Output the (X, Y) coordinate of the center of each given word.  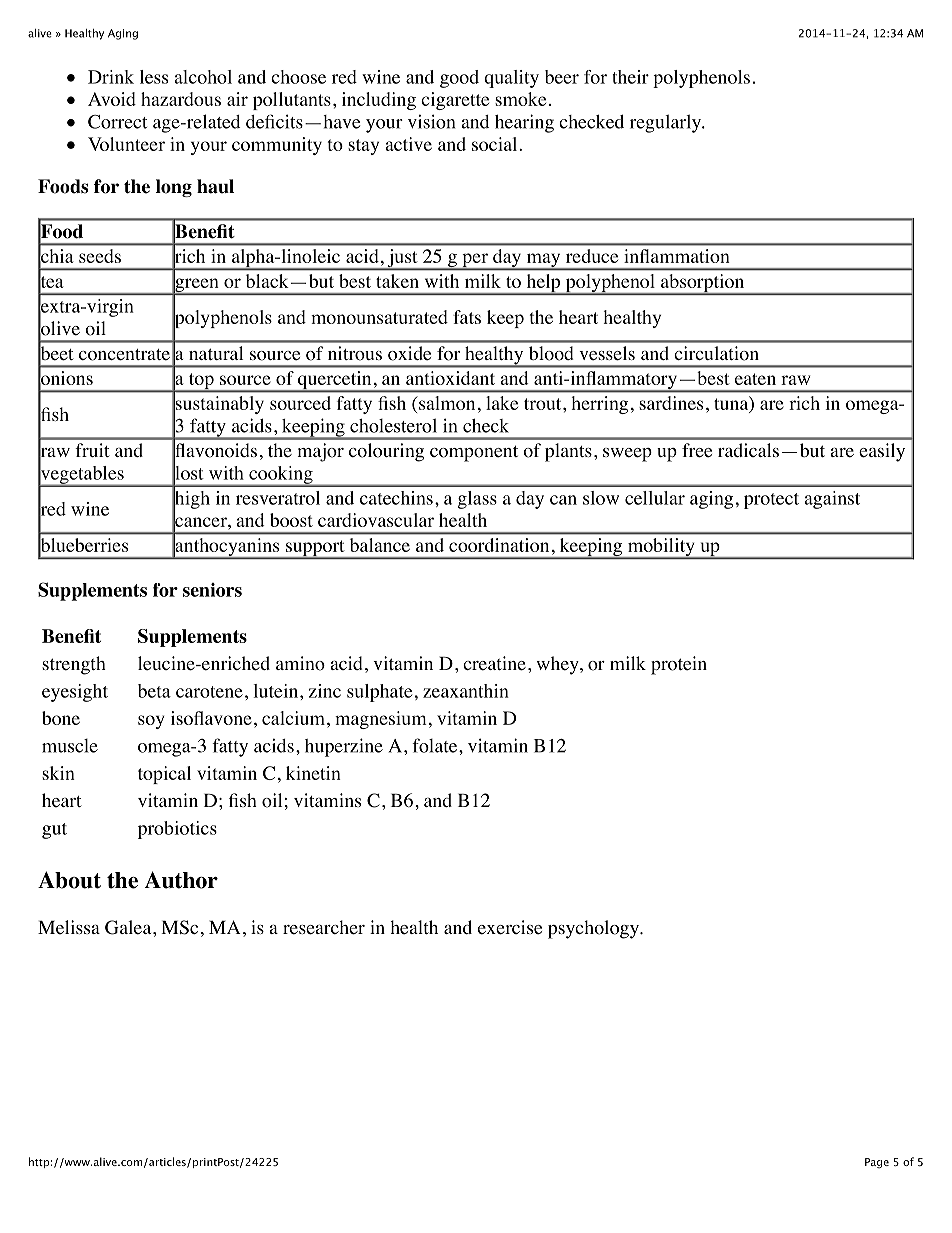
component (474, 453)
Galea (129, 927)
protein (679, 665)
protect (771, 501)
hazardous (181, 99)
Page (877, 1163)
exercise (510, 927)
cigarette (455, 101)
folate (436, 745)
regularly (666, 123)
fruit (92, 450)
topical (164, 775)
